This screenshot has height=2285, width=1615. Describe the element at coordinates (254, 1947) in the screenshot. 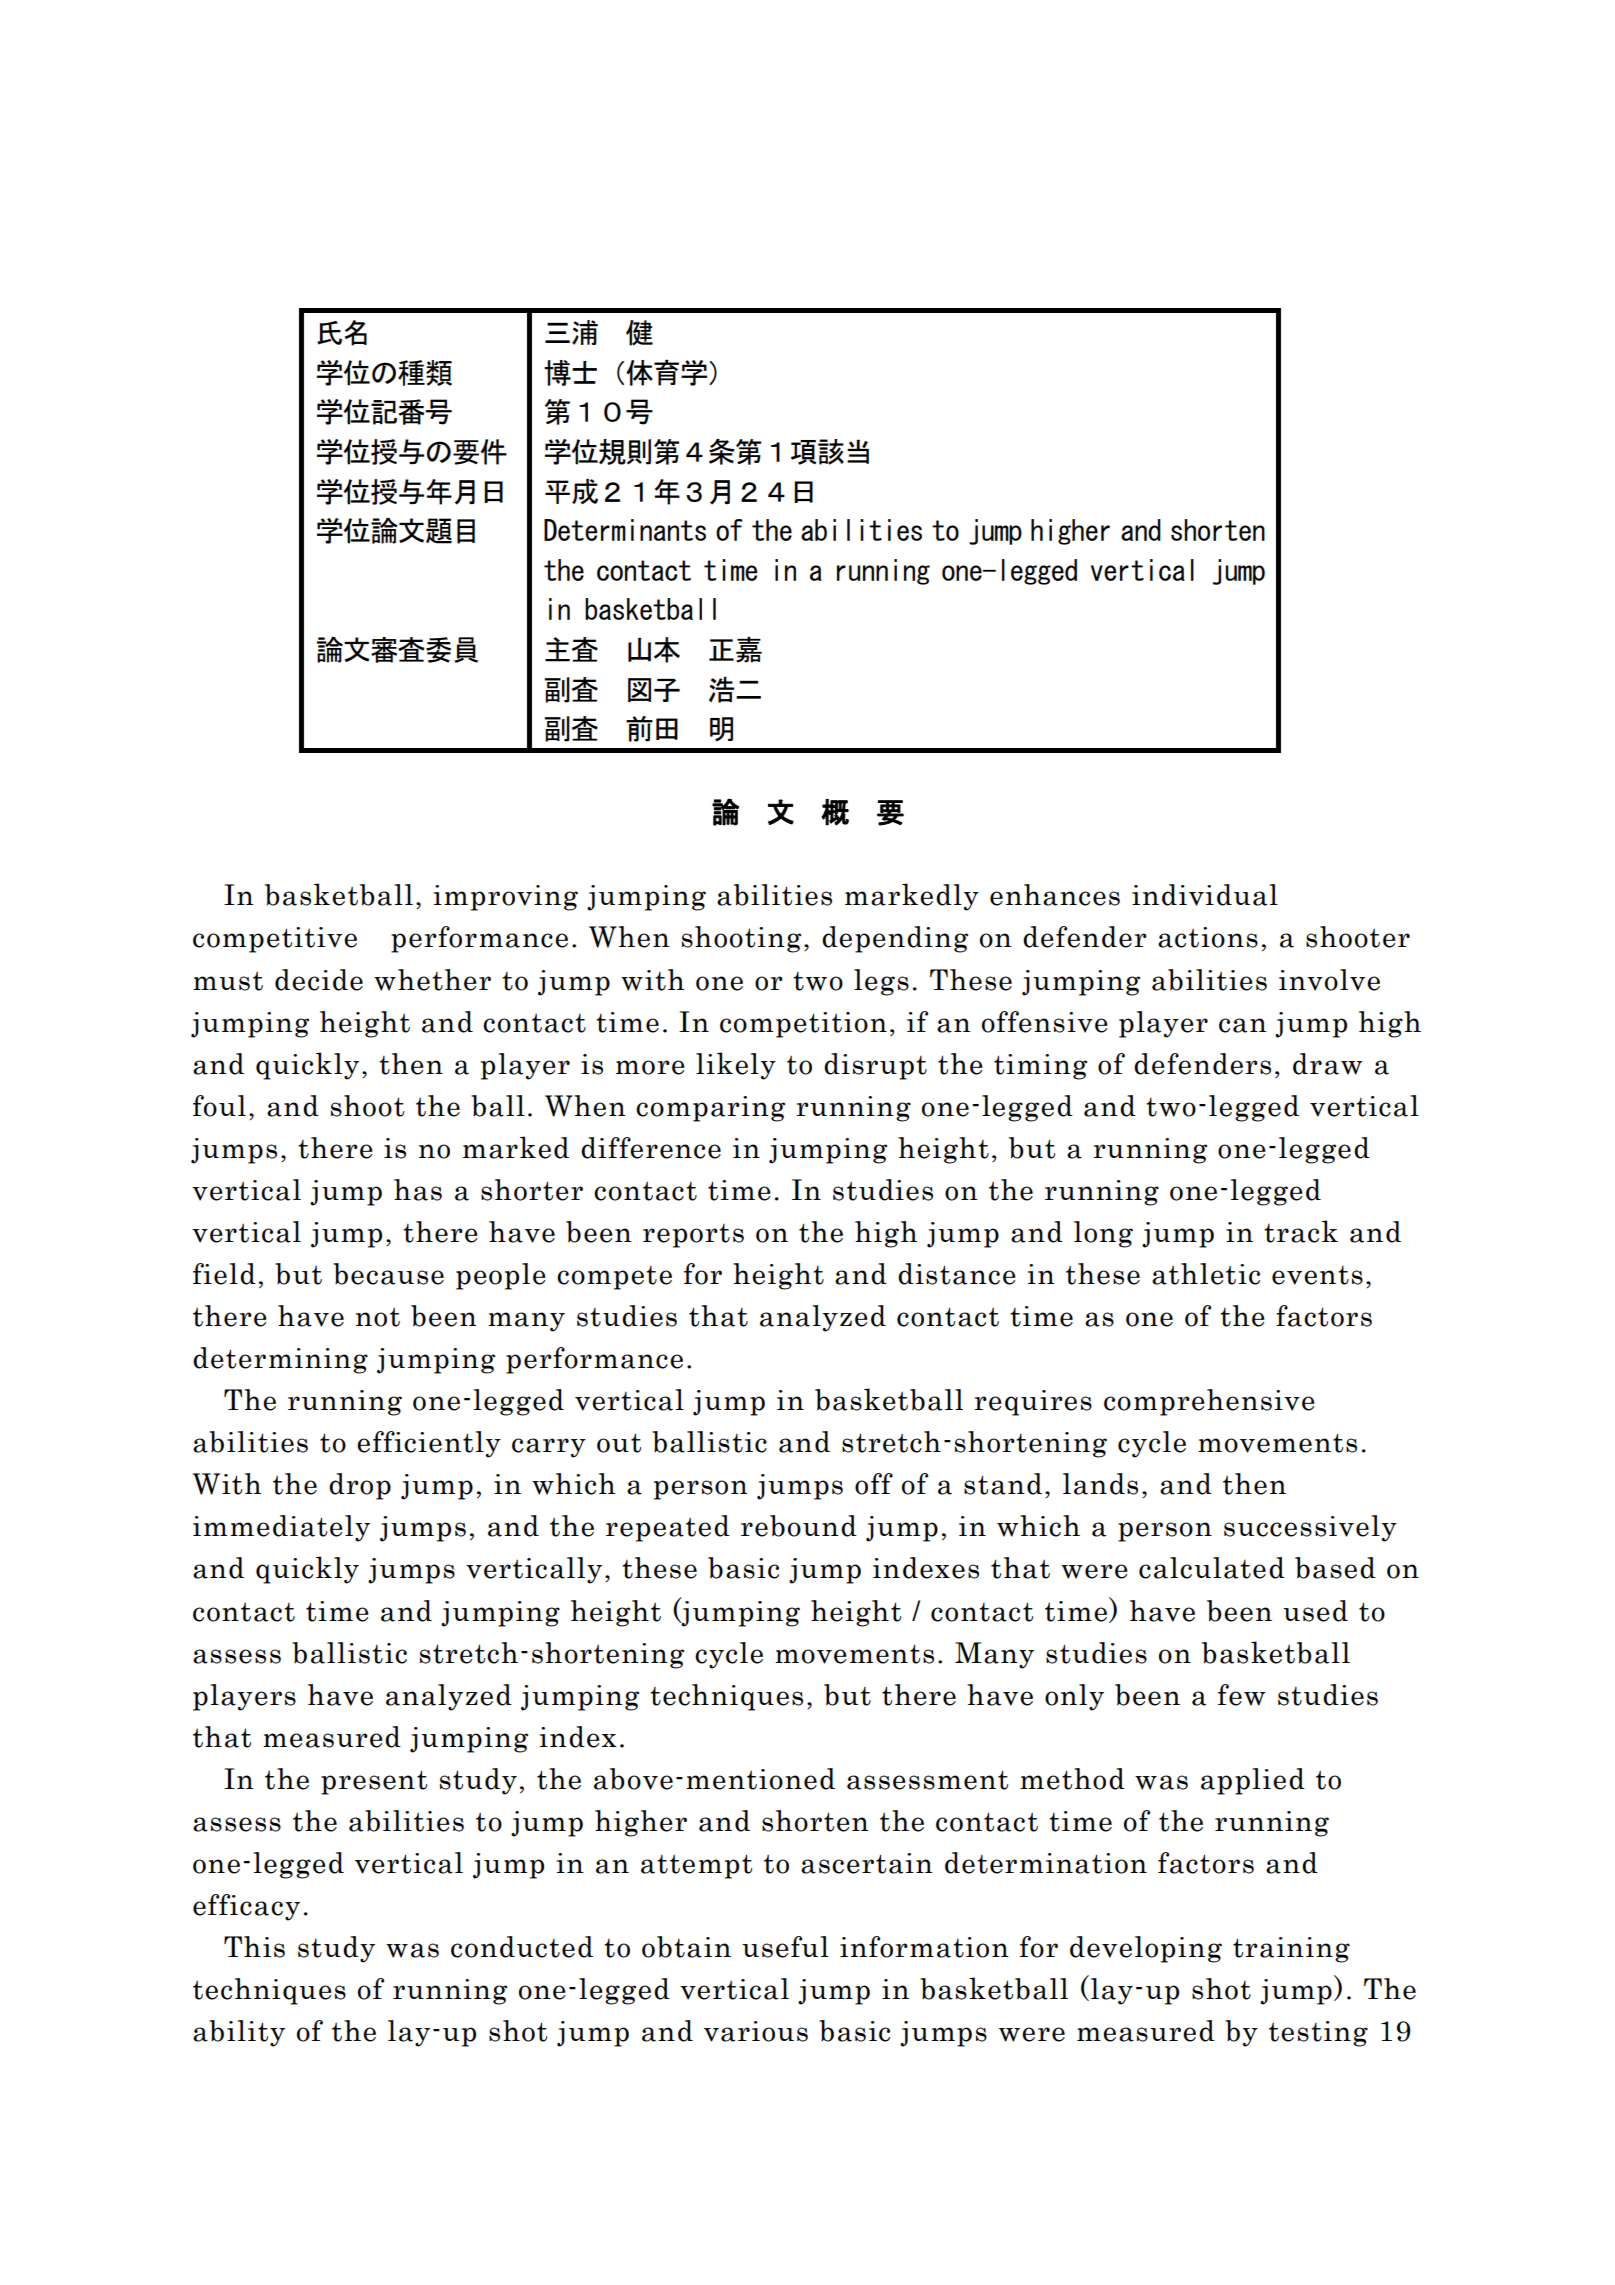

I see `This` at that location.
